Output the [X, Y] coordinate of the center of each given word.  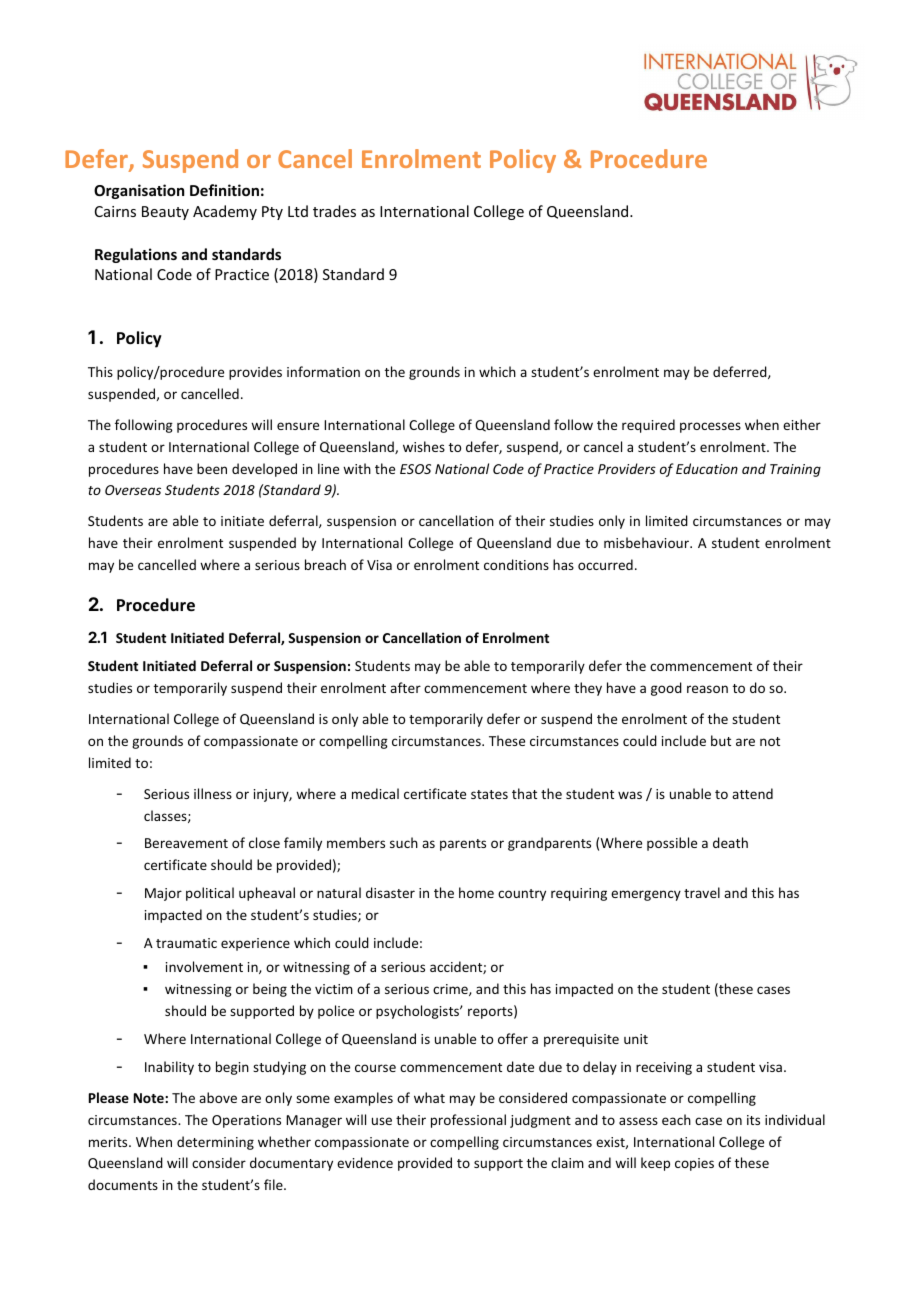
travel [702, 892]
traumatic [186, 943]
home [476, 892]
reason [707, 689]
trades [334, 211]
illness [213, 793]
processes [710, 427]
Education [707, 468]
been [212, 468]
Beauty [165, 213]
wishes [424, 446]
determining [215, 1143]
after [405, 687]
